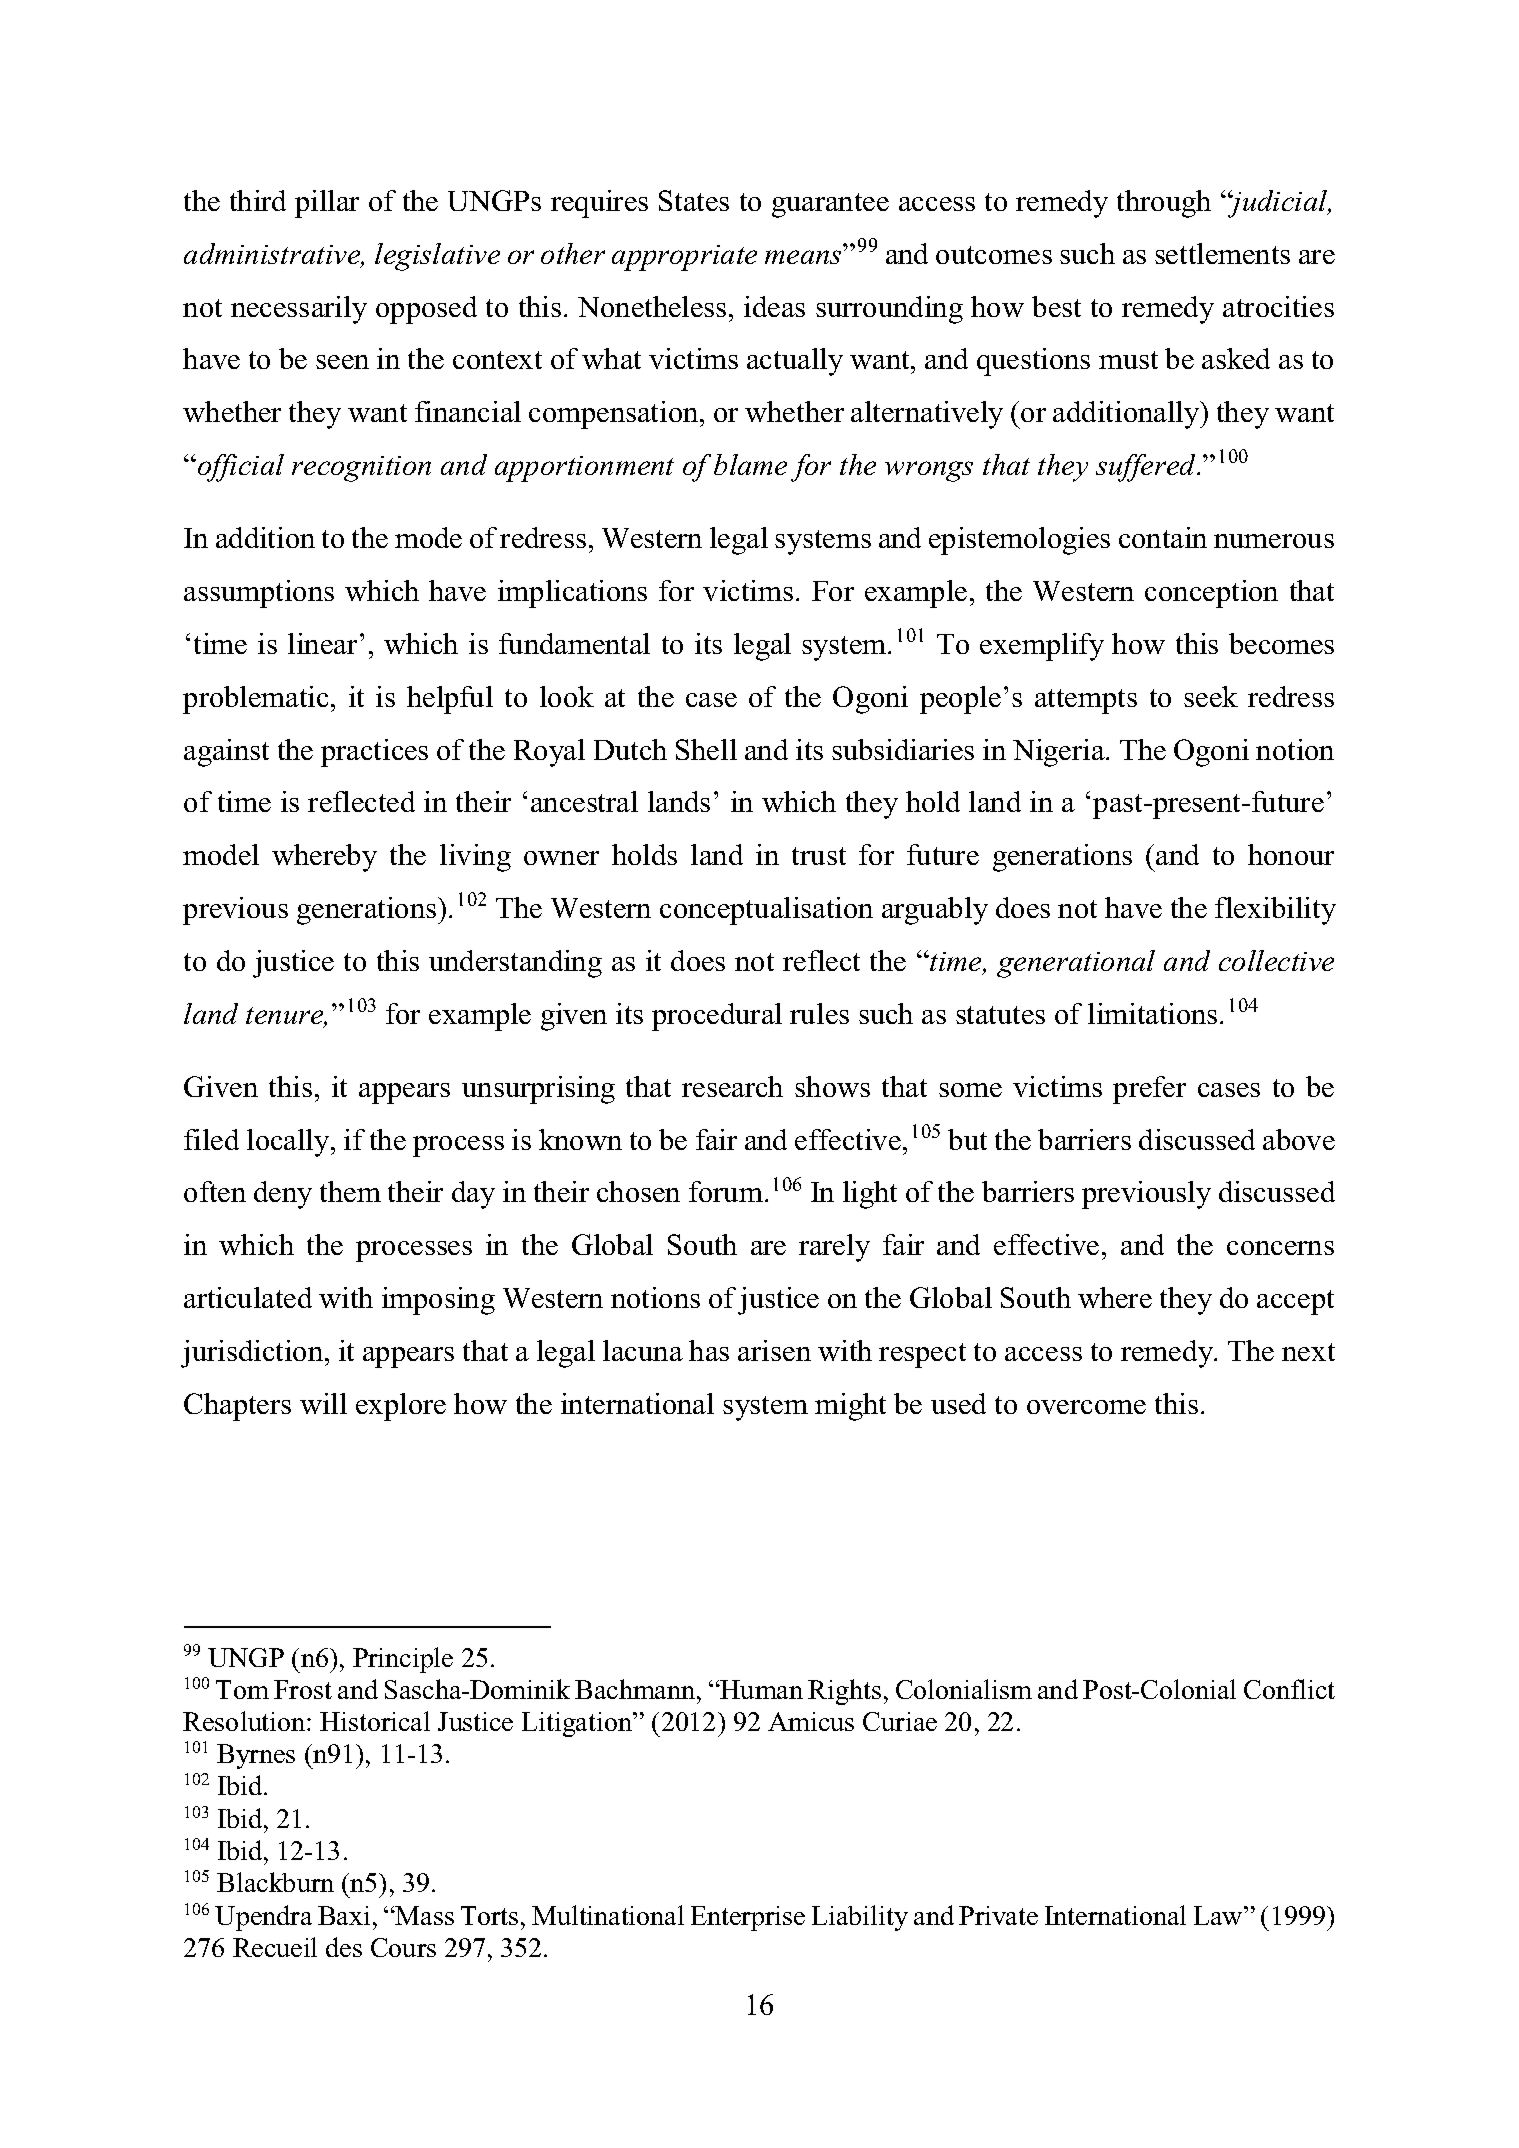  I want to click on des, so click(344, 1947).
